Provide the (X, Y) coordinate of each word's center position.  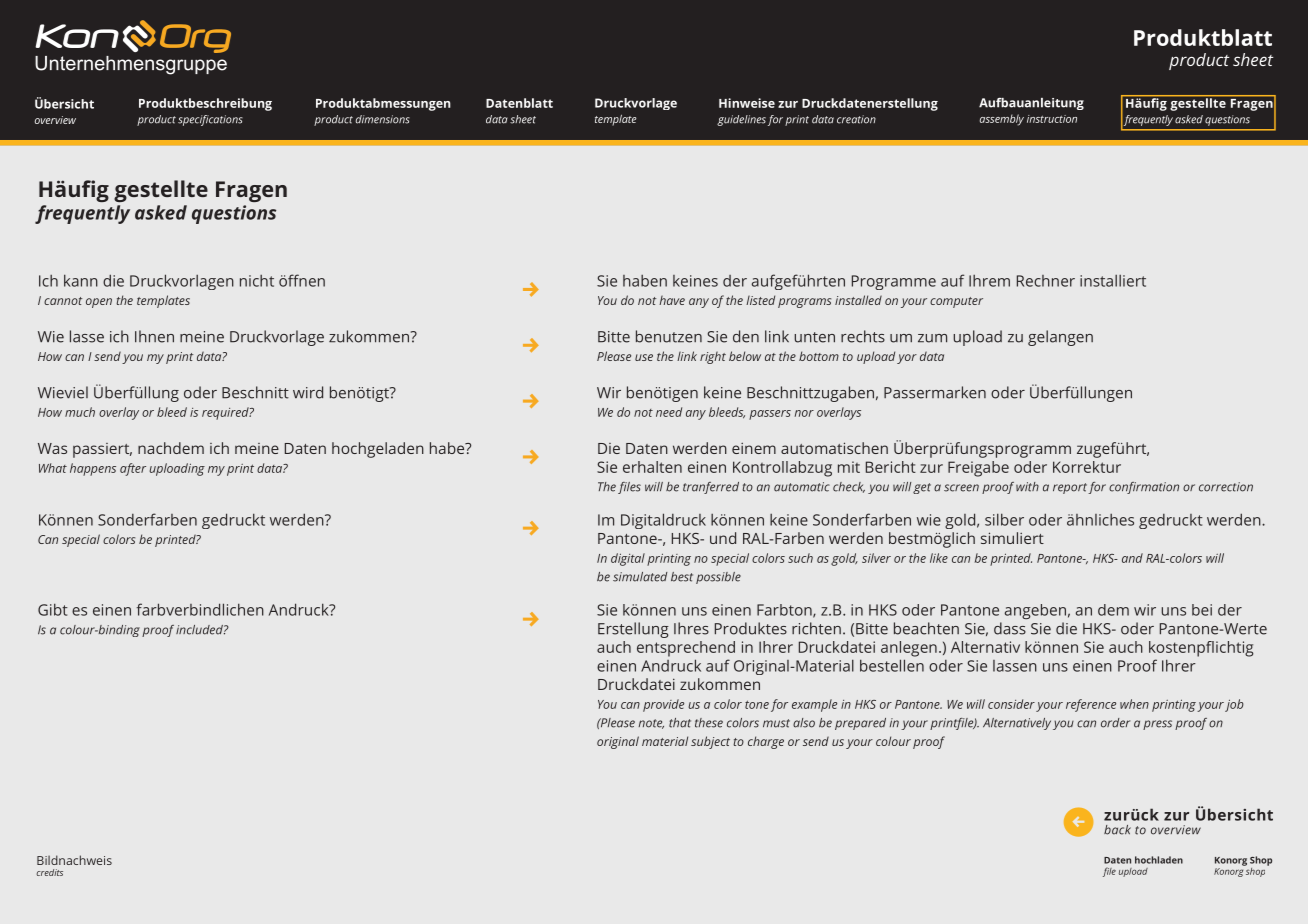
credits (49, 872)
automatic (802, 487)
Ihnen (154, 336)
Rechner (1046, 281)
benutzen (669, 336)
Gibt (53, 609)
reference (1091, 705)
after (133, 469)
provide (663, 705)
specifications (210, 120)
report (1070, 488)
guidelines (741, 120)
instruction (1052, 119)
